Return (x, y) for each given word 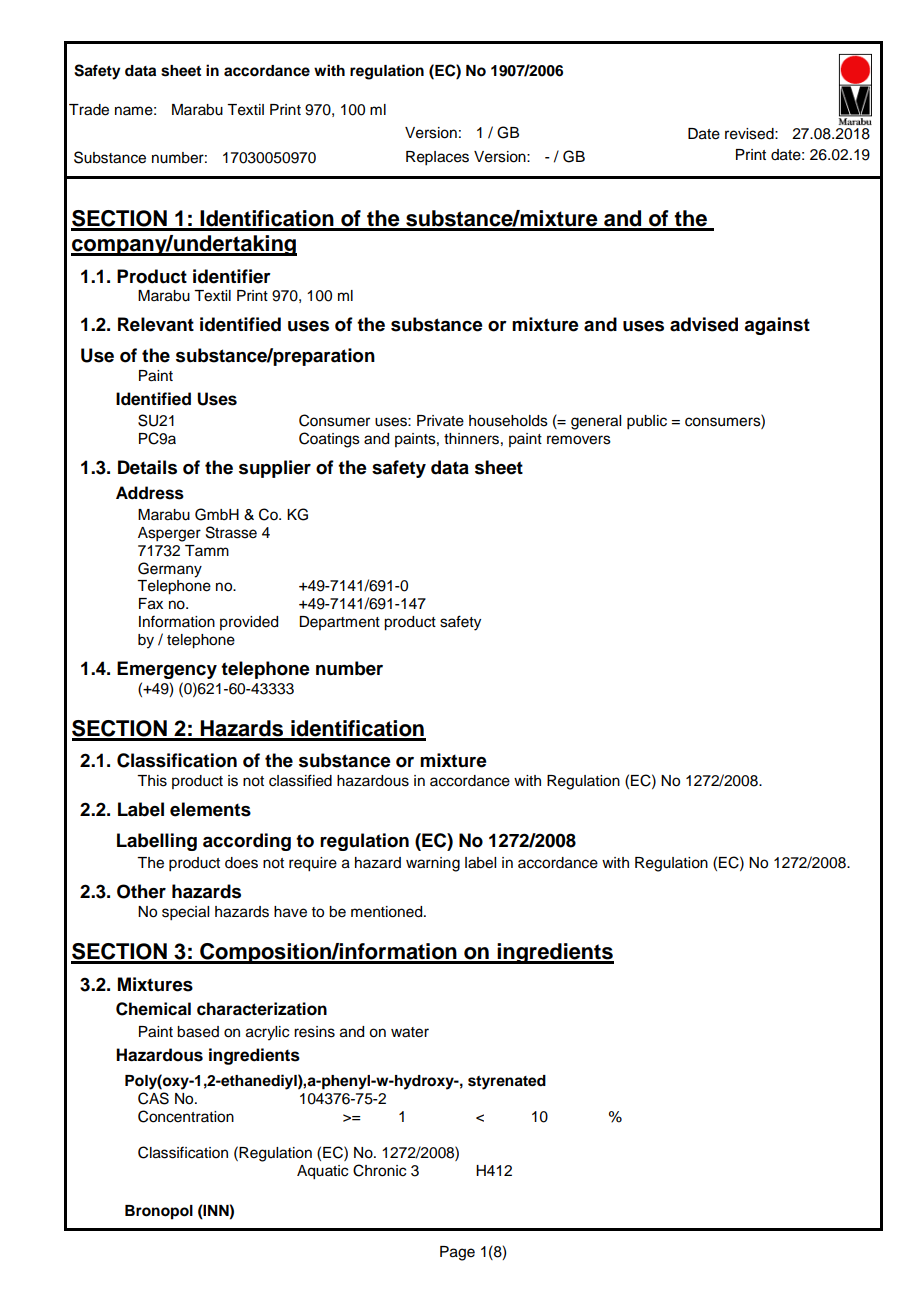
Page (457, 1253)
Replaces (437, 158)
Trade (89, 110)
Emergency (167, 670)
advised (704, 324)
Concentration (186, 1116)
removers (579, 440)
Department (339, 623)
